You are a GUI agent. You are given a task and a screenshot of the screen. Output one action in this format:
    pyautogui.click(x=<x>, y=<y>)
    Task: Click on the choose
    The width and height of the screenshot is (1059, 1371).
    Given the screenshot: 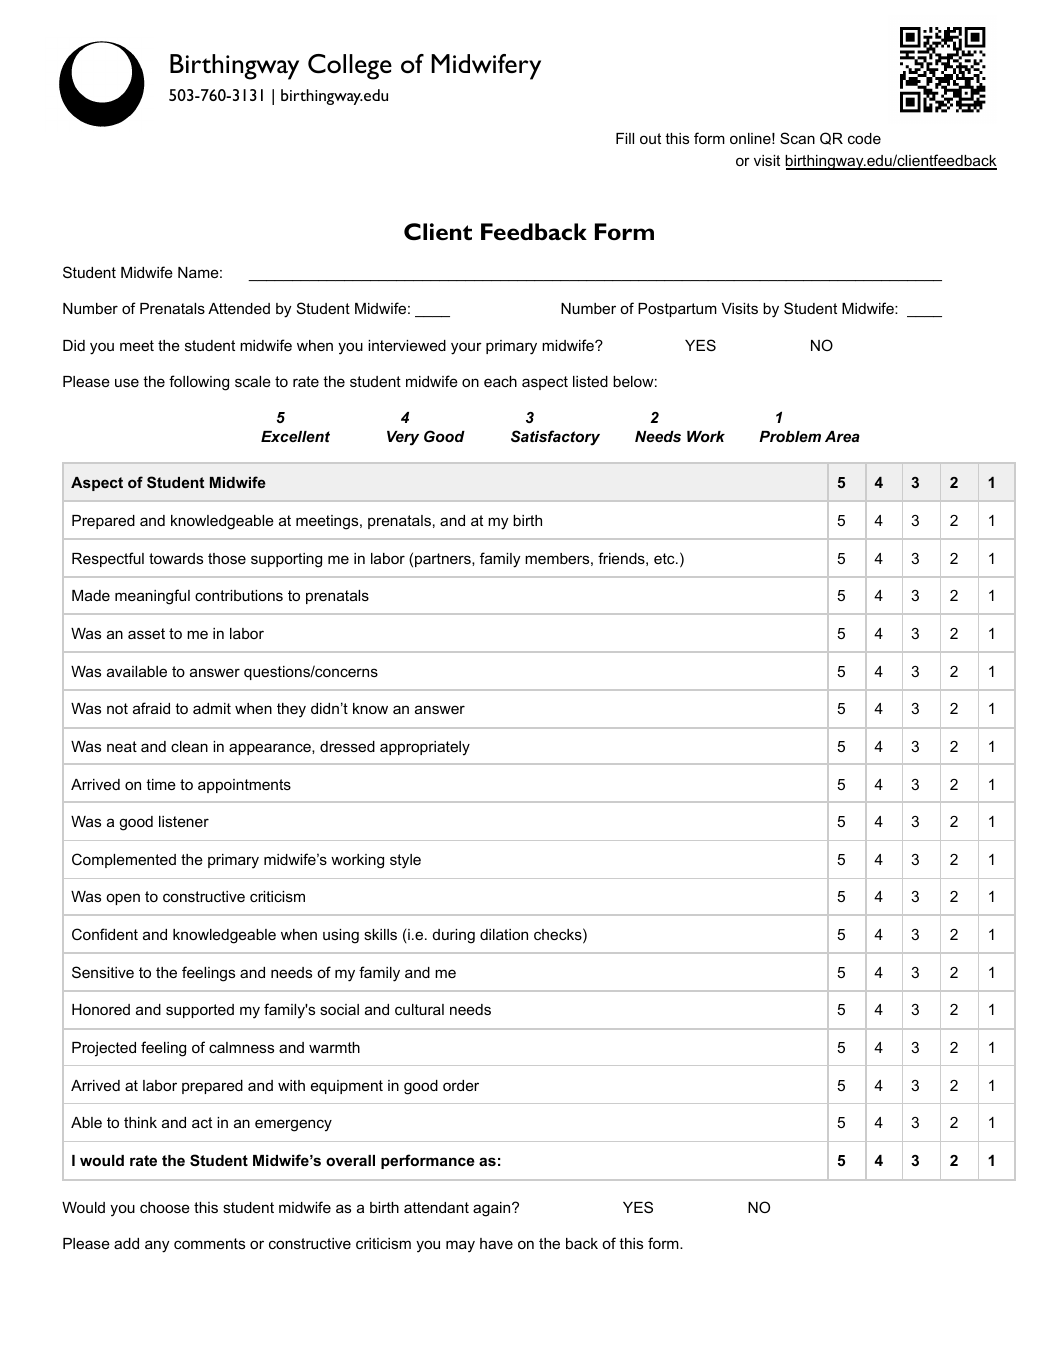 What is the action you would take?
    pyautogui.click(x=165, y=1207)
